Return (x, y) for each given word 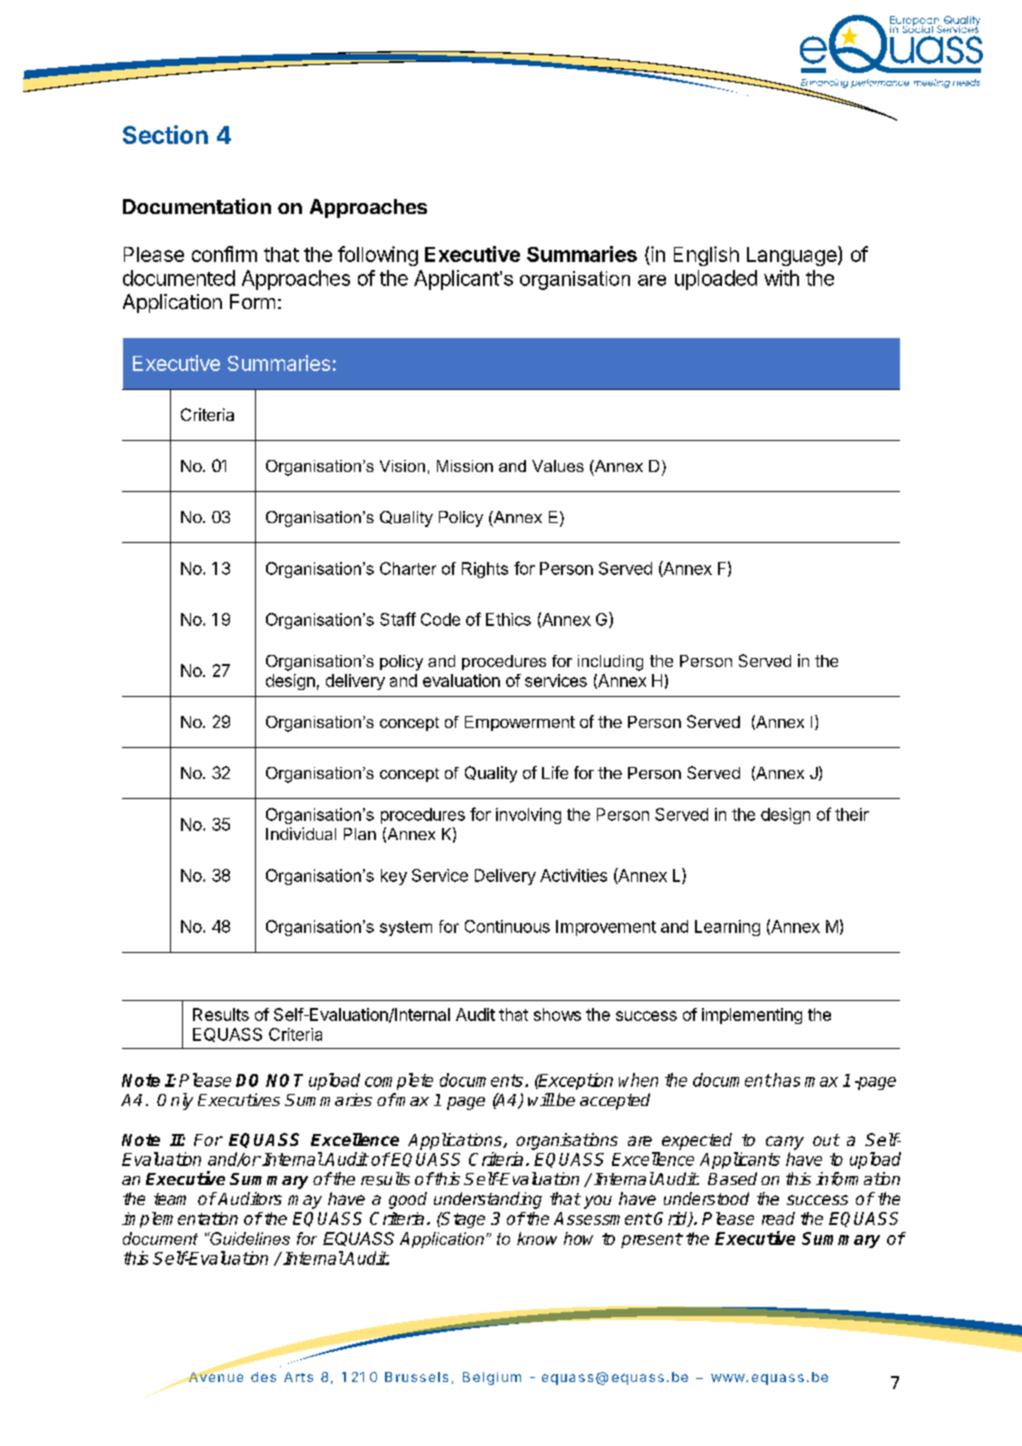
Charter (408, 568)
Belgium (492, 1378)
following (378, 256)
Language (793, 256)
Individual (301, 833)
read (778, 1218)
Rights (485, 570)
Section (165, 134)
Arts (298, 1377)
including (610, 663)
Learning (727, 928)
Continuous (507, 926)
